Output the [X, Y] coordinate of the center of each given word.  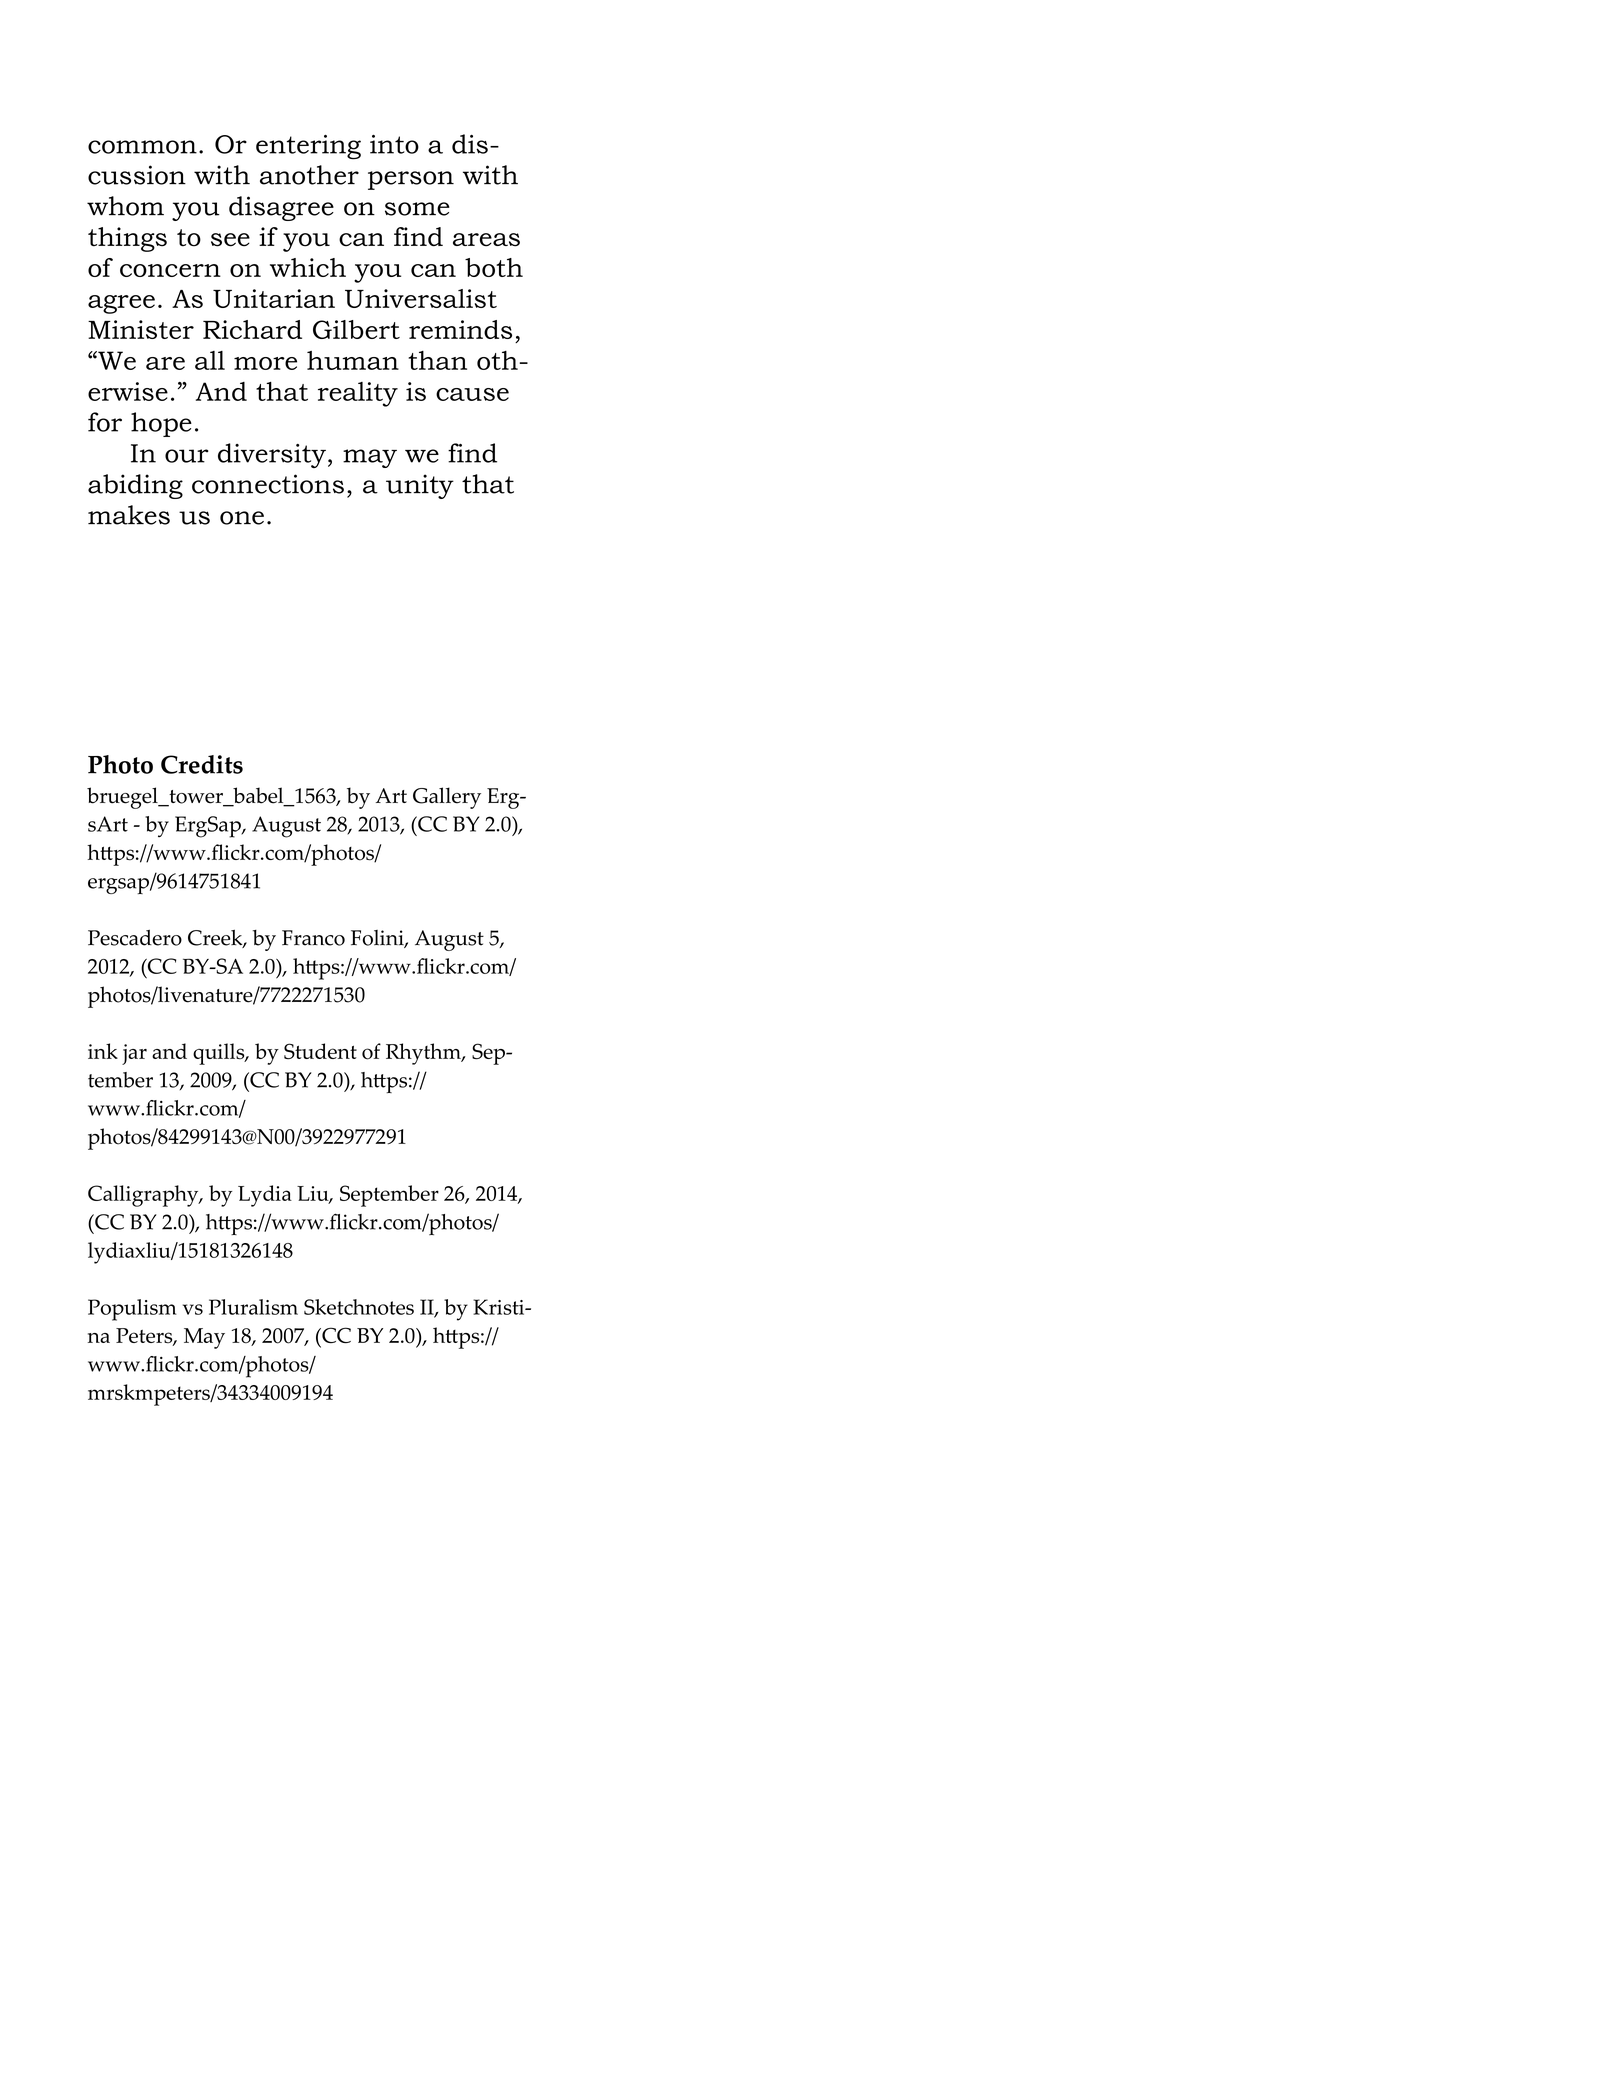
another [309, 175]
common [142, 147]
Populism [132, 1310]
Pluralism [253, 1307]
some [417, 209]
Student [320, 1051]
